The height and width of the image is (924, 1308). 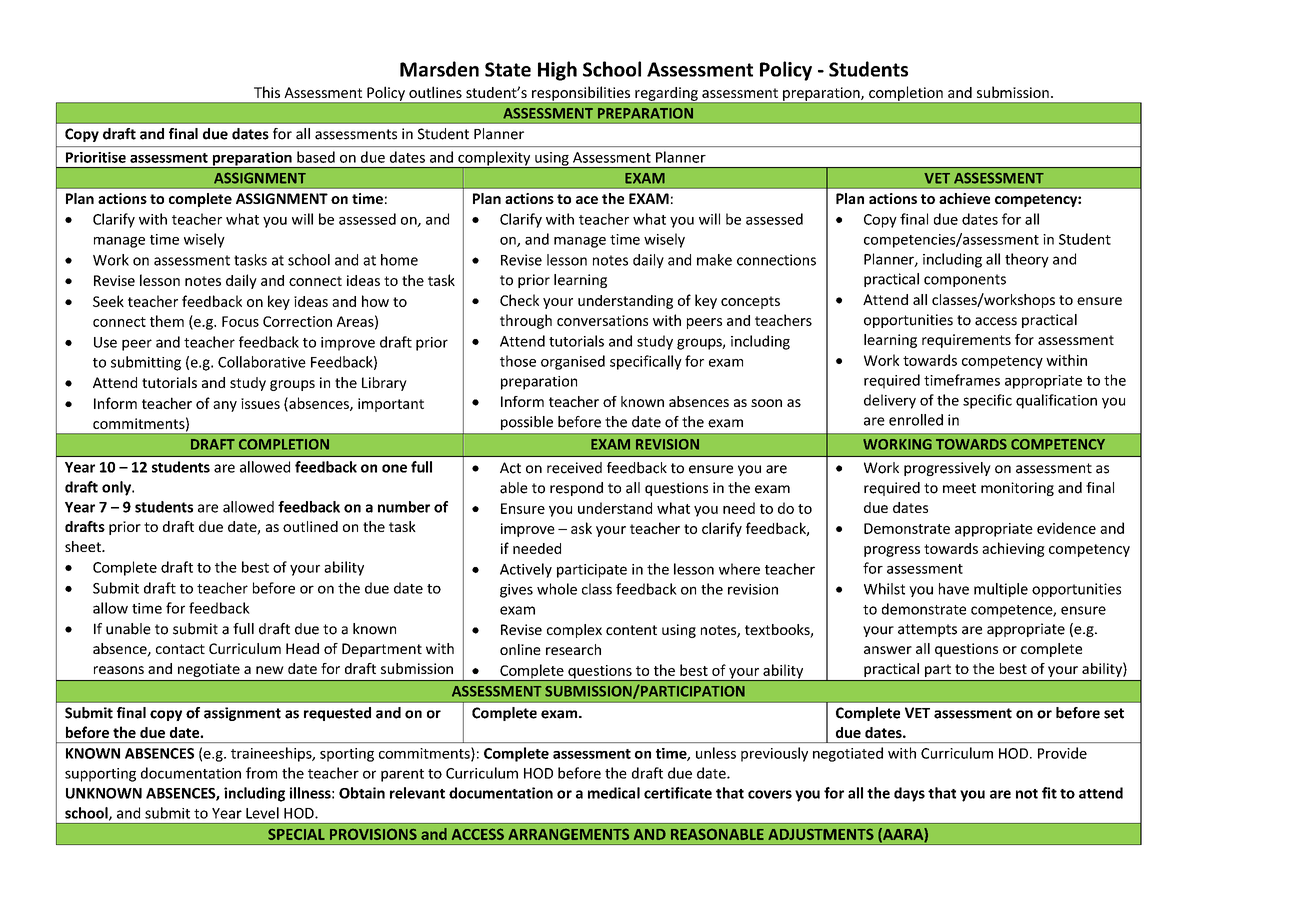 I want to click on fit, so click(x=1049, y=793).
